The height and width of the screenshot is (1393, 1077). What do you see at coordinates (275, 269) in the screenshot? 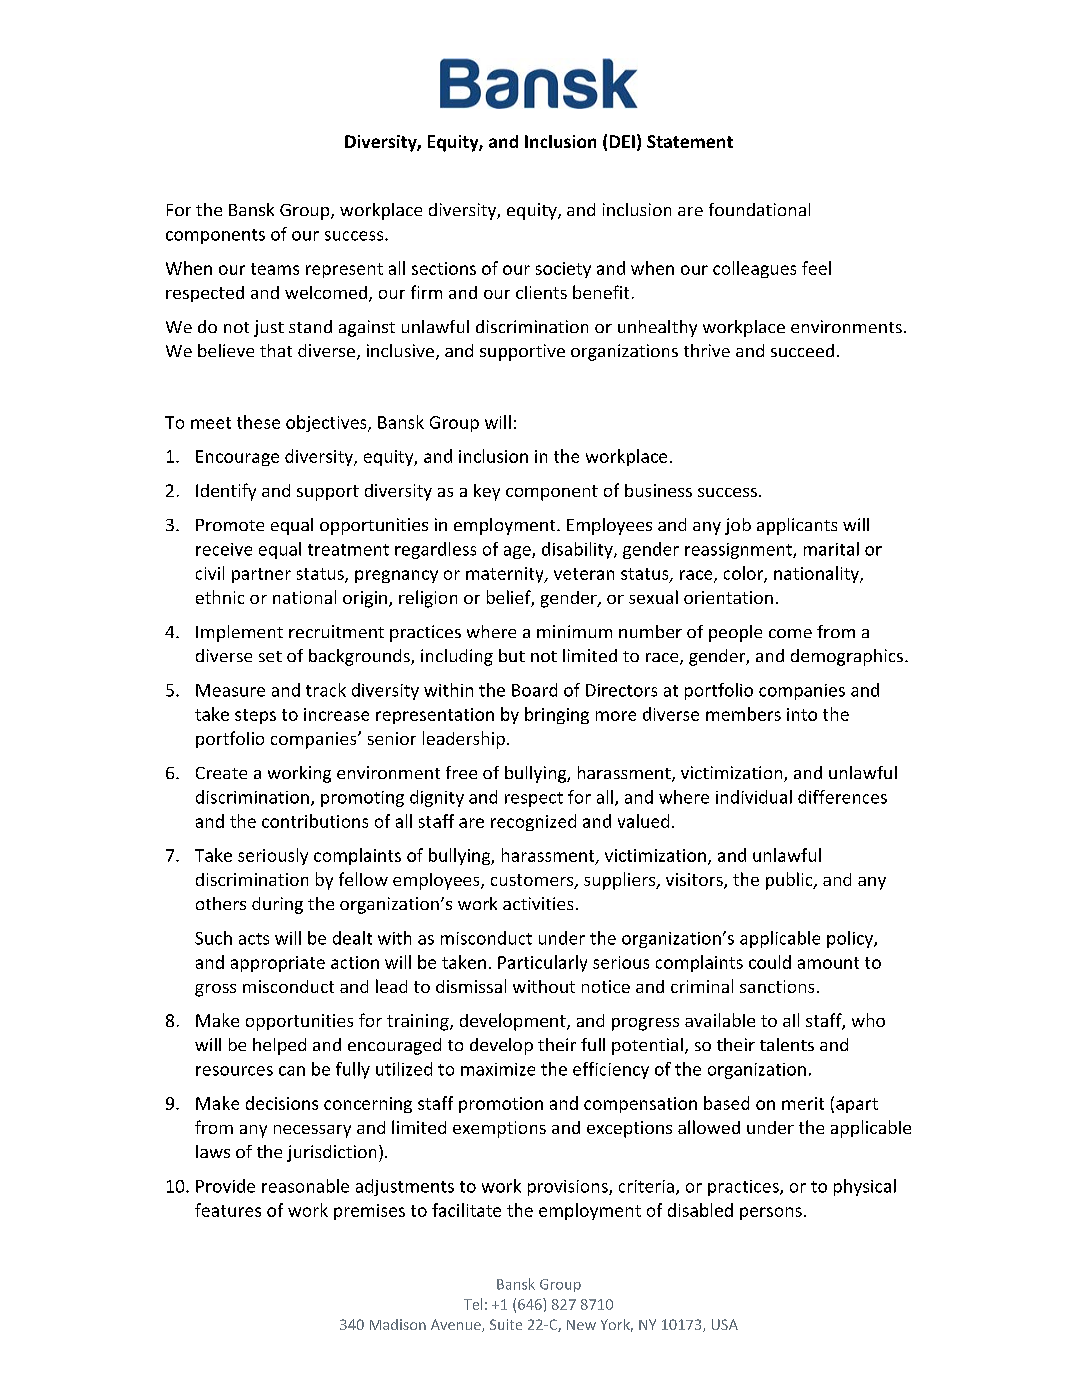
I see `teams` at bounding box center [275, 269].
